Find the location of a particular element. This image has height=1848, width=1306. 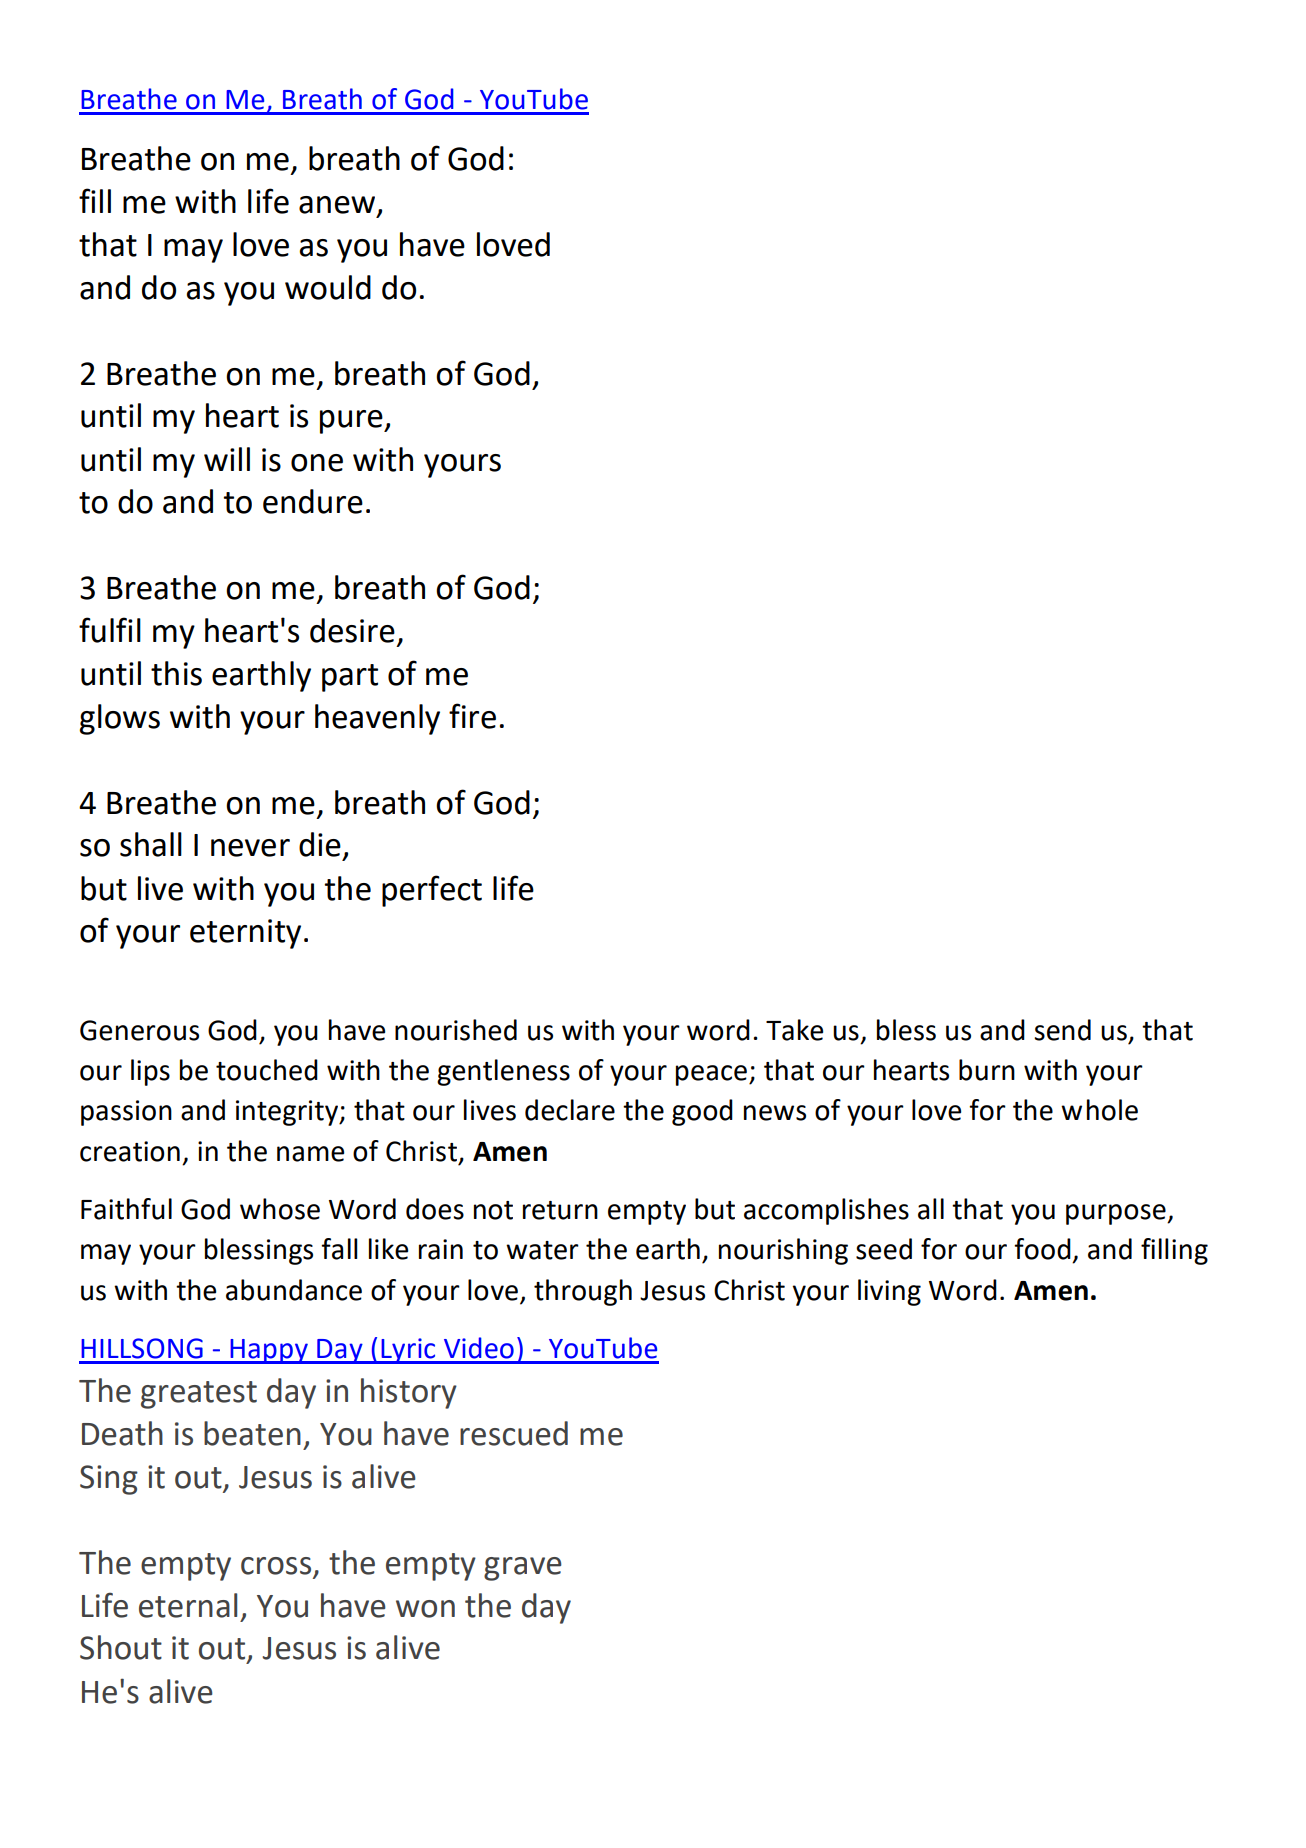

anew is located at coordinates (338, 206).
